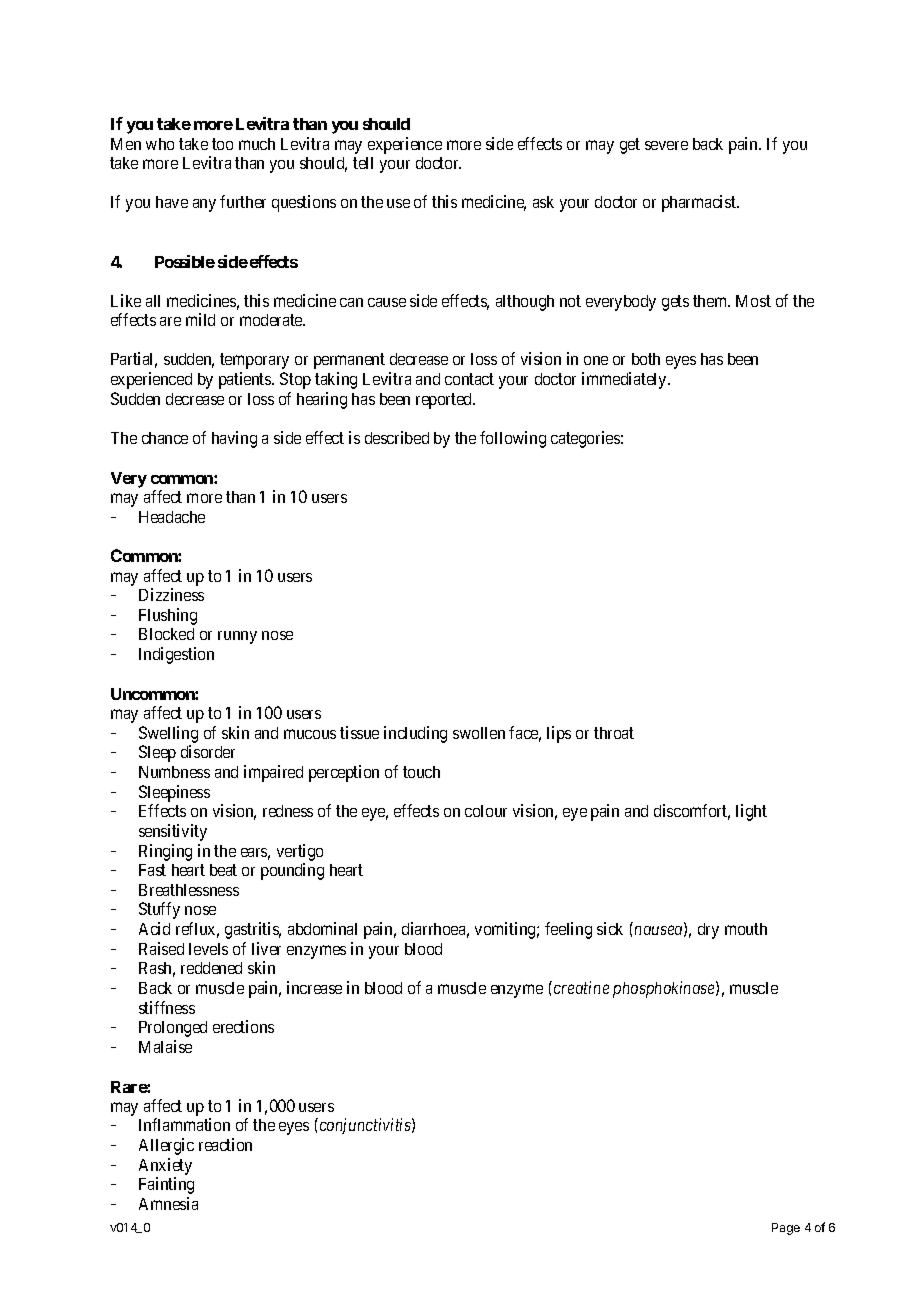 Image resolution: width=924 pixels, height=1308 pixels. Describe the element at coordinates (479, 733) in the document. I see `swollen` at that location.
